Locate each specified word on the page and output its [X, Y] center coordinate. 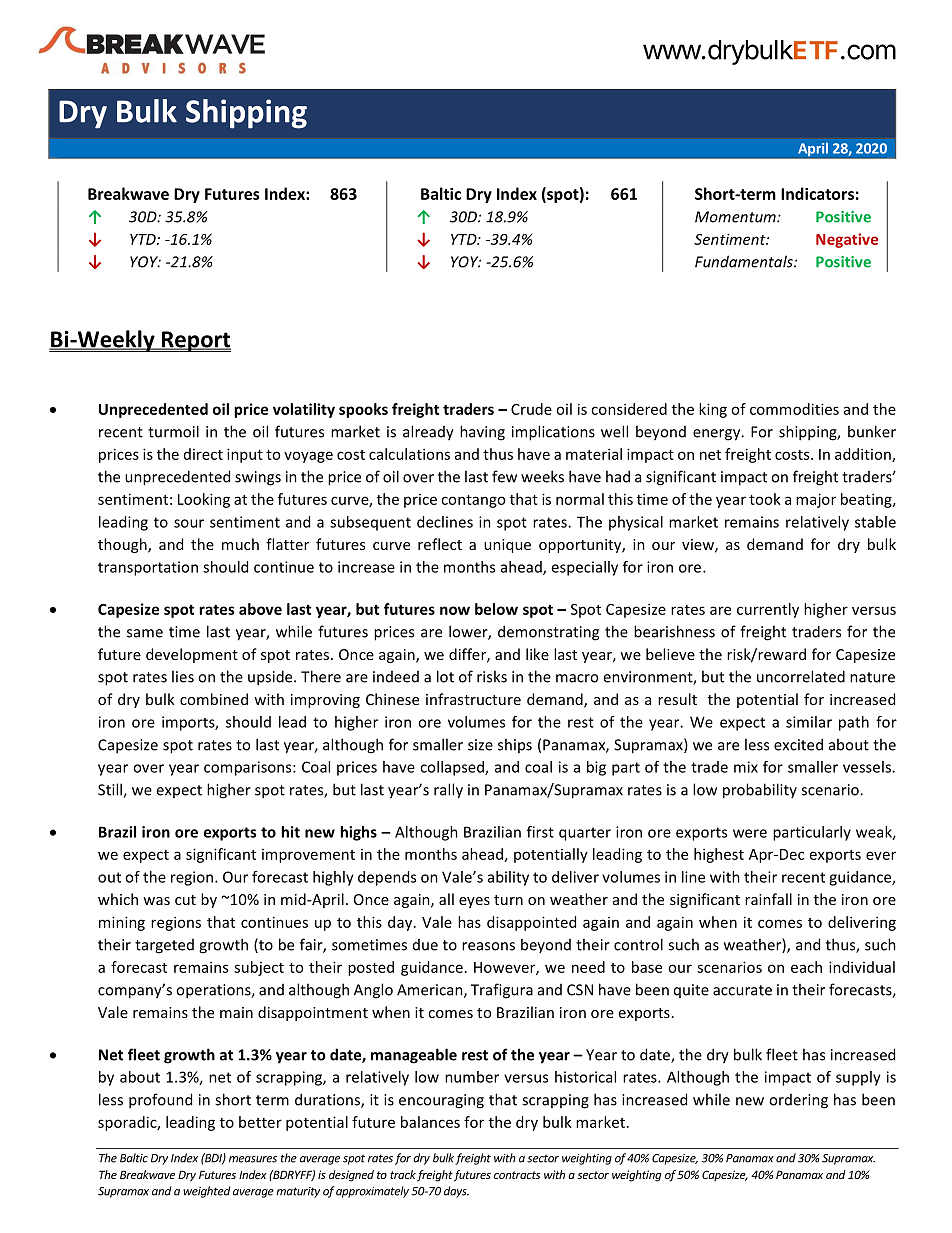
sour [189, 523]
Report [195, 341]
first [540, 832]
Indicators [817, 193]
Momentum [736, 217]
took [765, 499]
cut [185, 900]
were [750, 833]
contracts [517, 1175]
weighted [206, 1192]
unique [507, 546]
